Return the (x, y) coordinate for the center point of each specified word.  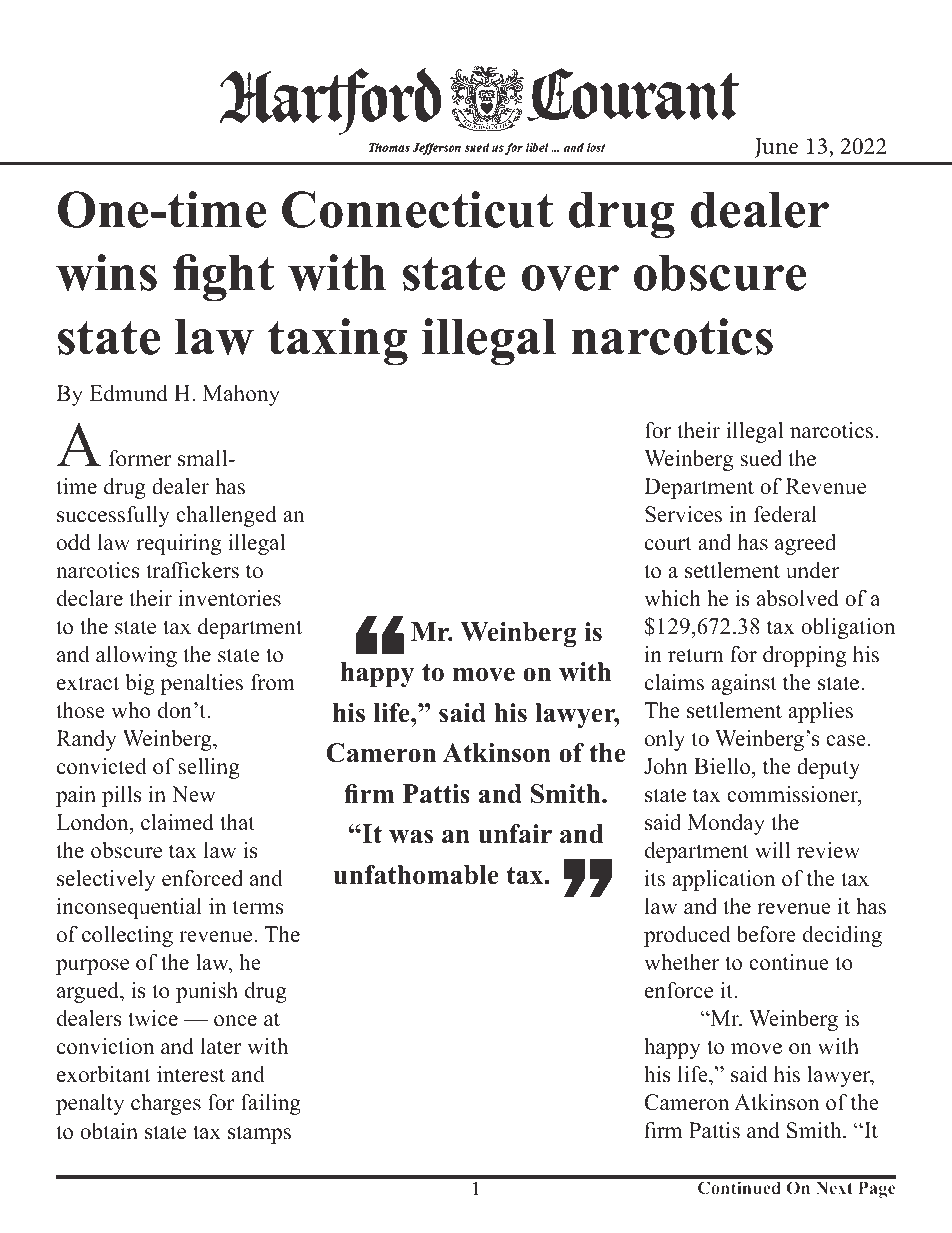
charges (166, 1104)
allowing (136, 656)
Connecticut (417, 209)
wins (106, 272)
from (273, 682)
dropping (804, 656)
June (776, 148)
